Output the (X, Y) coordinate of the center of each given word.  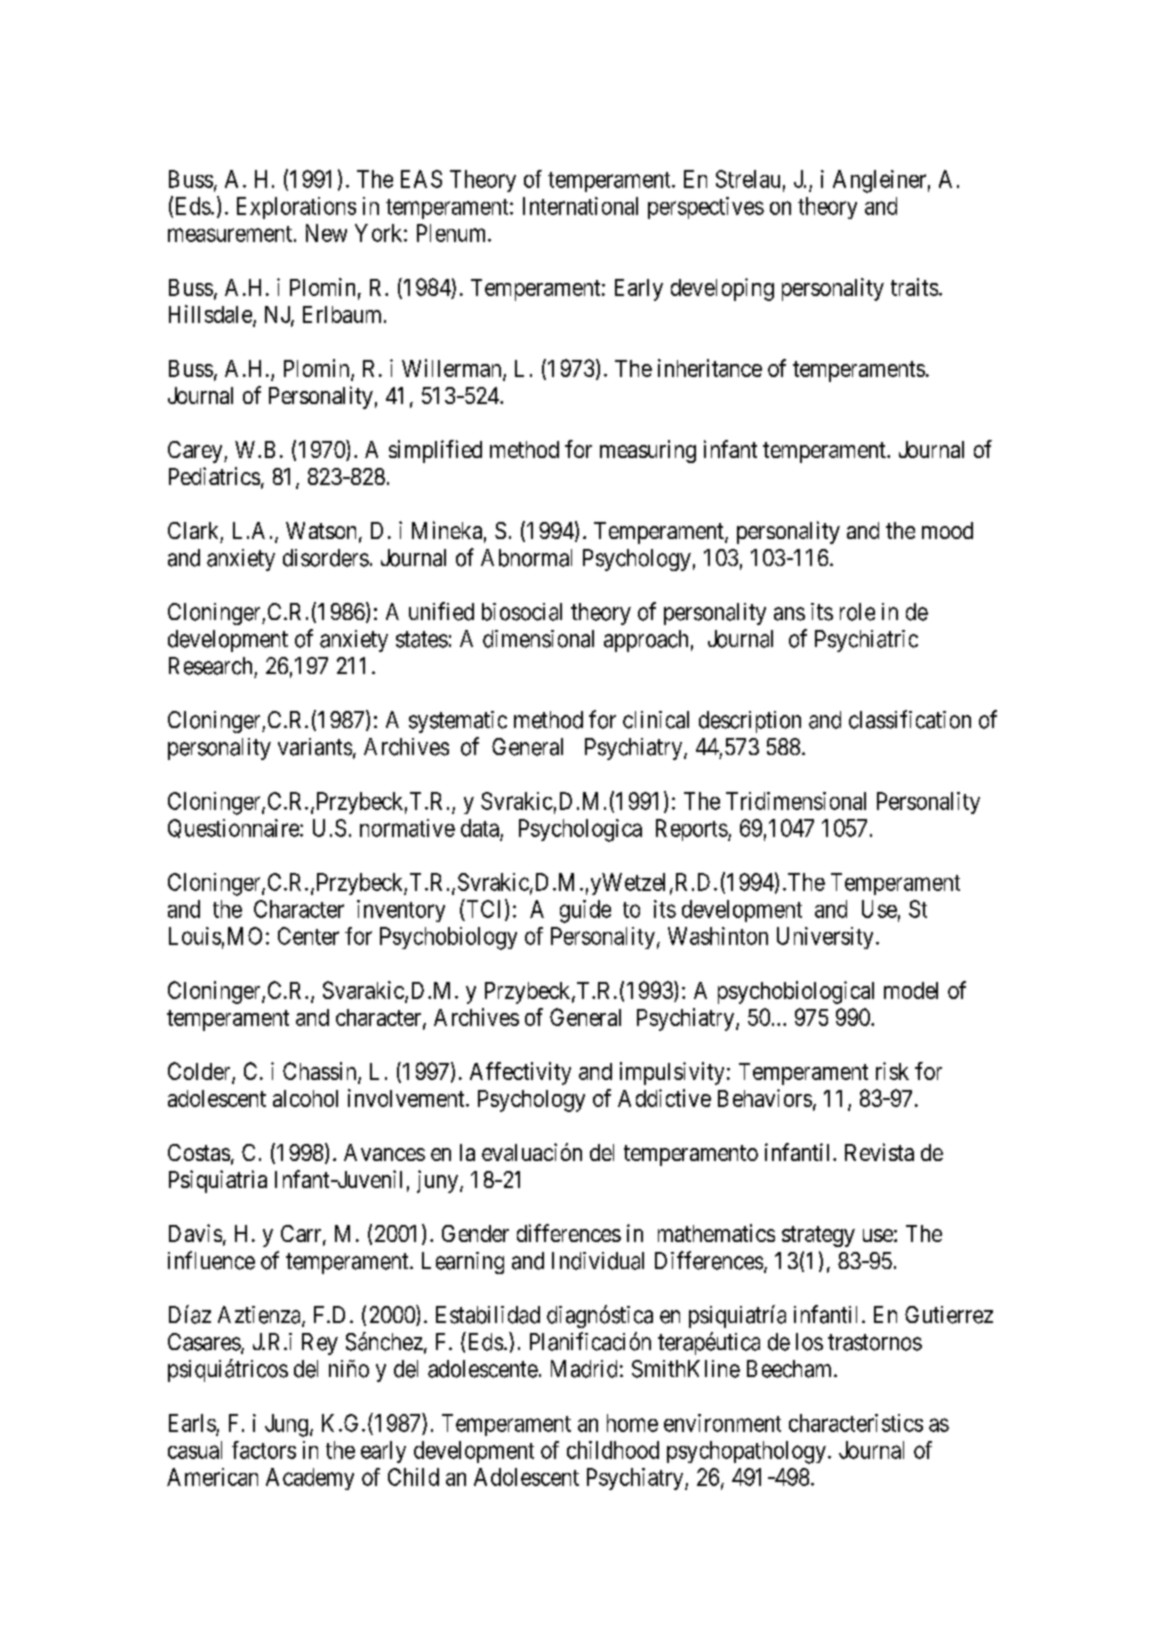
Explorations (296, 208)
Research (210, 666)
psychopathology (746, 1452)
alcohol (305, 1098)
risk (892, 1071)
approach (646, 641)
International (580, 206)
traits (914, 287)
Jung (286, 1425)
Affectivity (520, 1073)
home (632, 1423)
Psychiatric (866, 641)
